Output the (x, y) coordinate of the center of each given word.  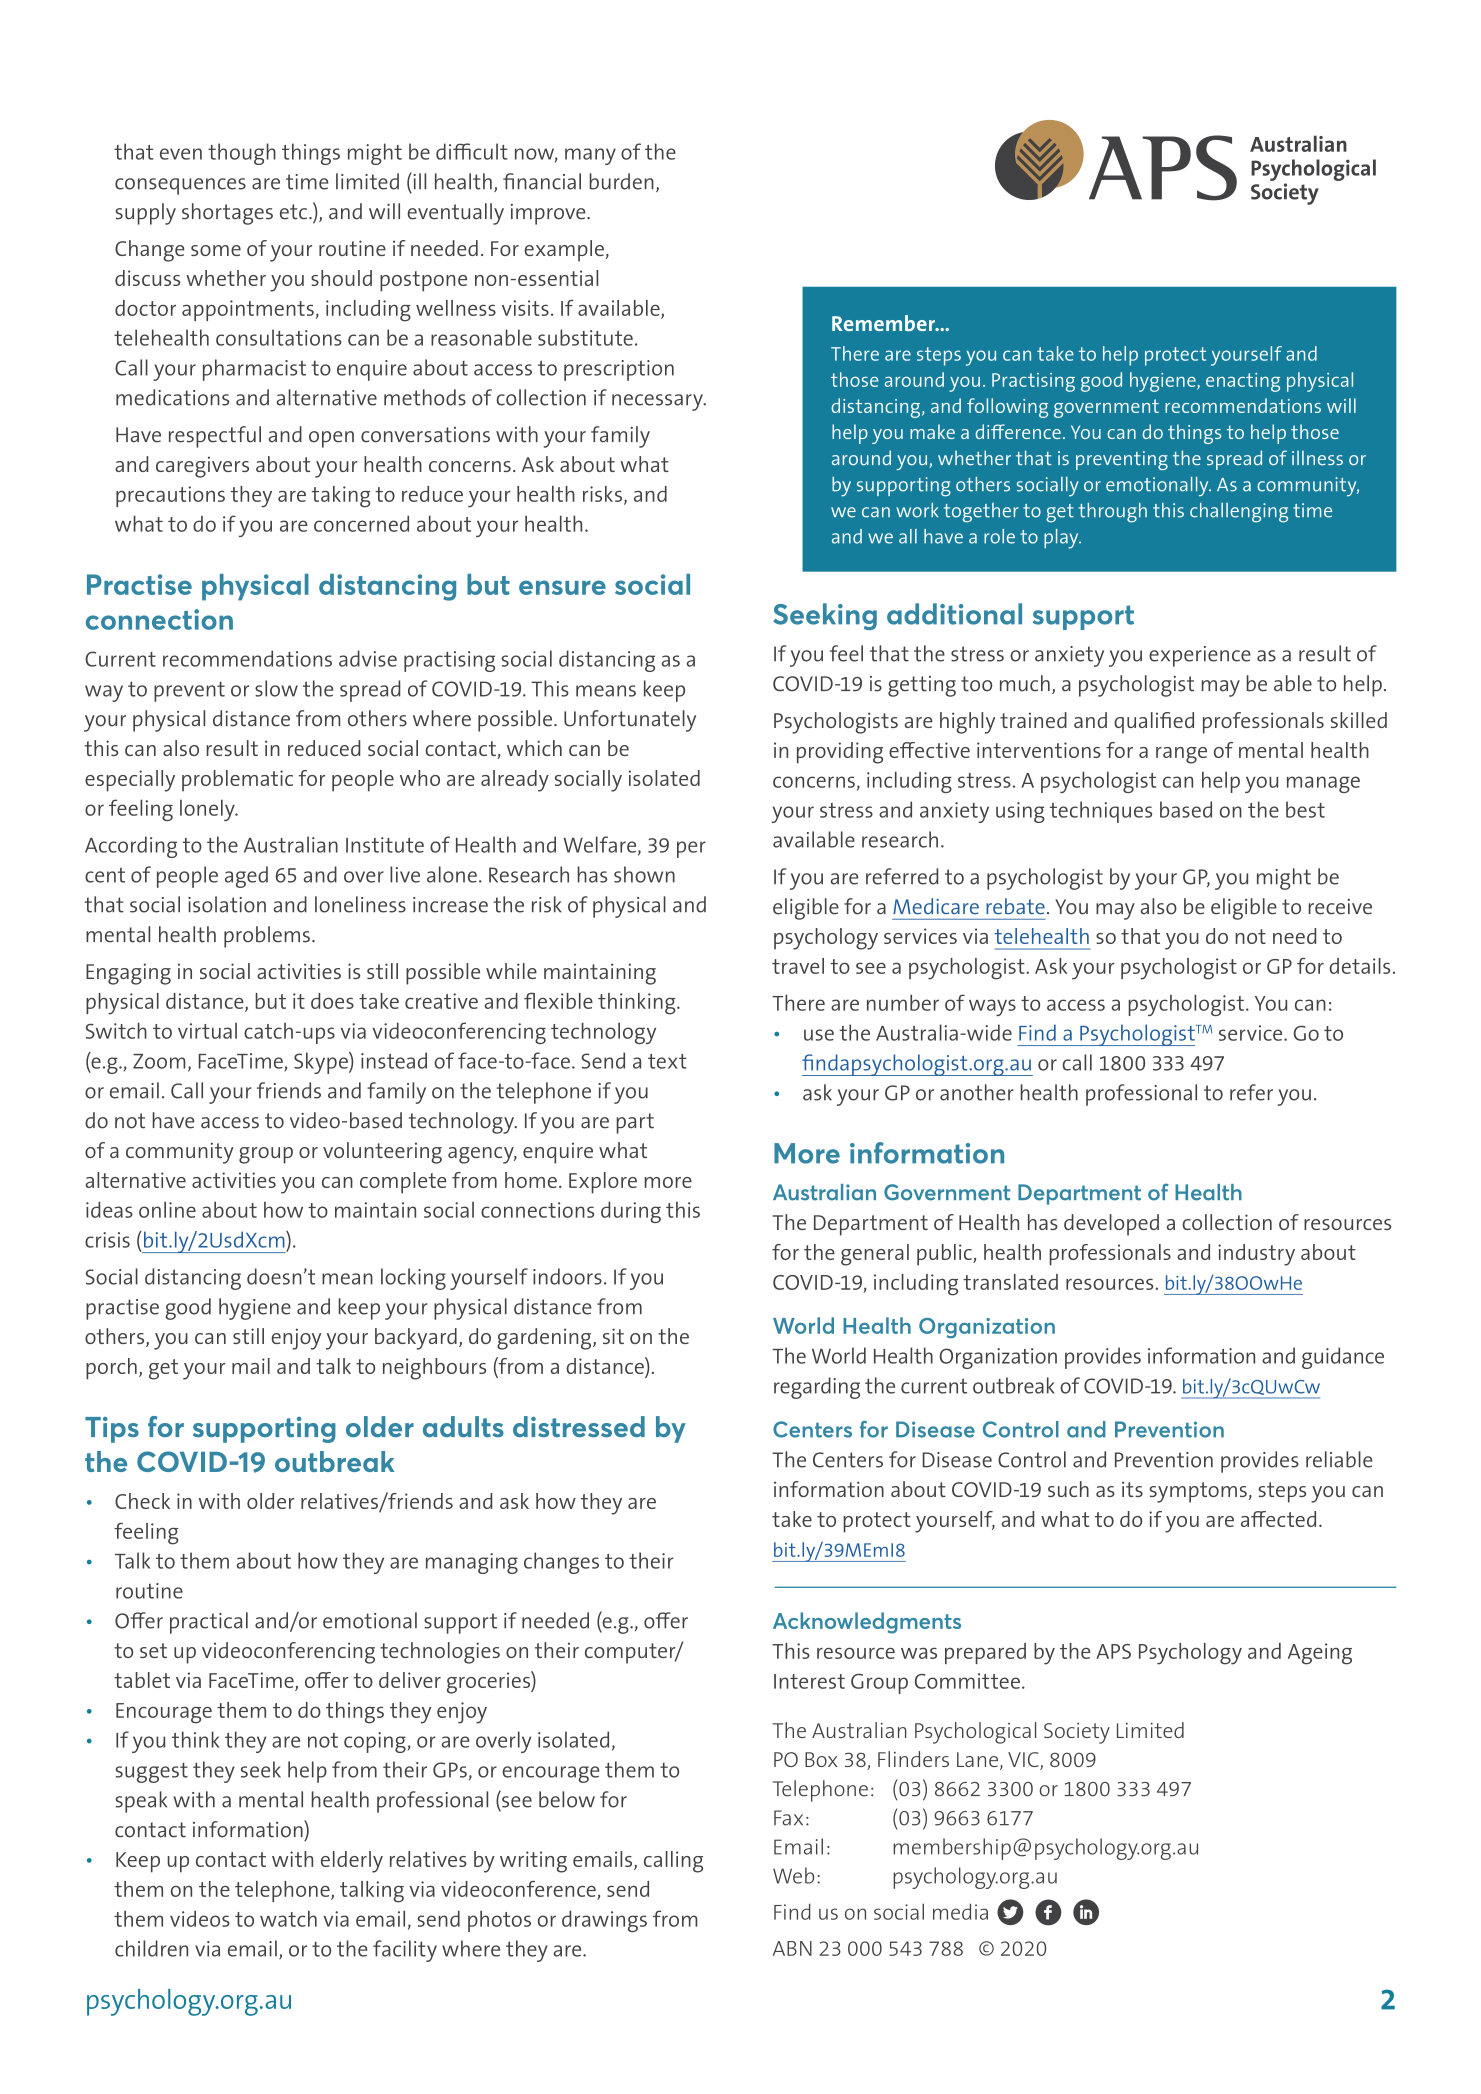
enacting (1243, 382)
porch (111, 1369)
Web (793, 1875)
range (1181, 755)
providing (840, 753)
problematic (237, 781)
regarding (817, 1388)
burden (621, 181)
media (960, 1911)
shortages (227, 214)
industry (1256, 1255)
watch (288, 1918)
